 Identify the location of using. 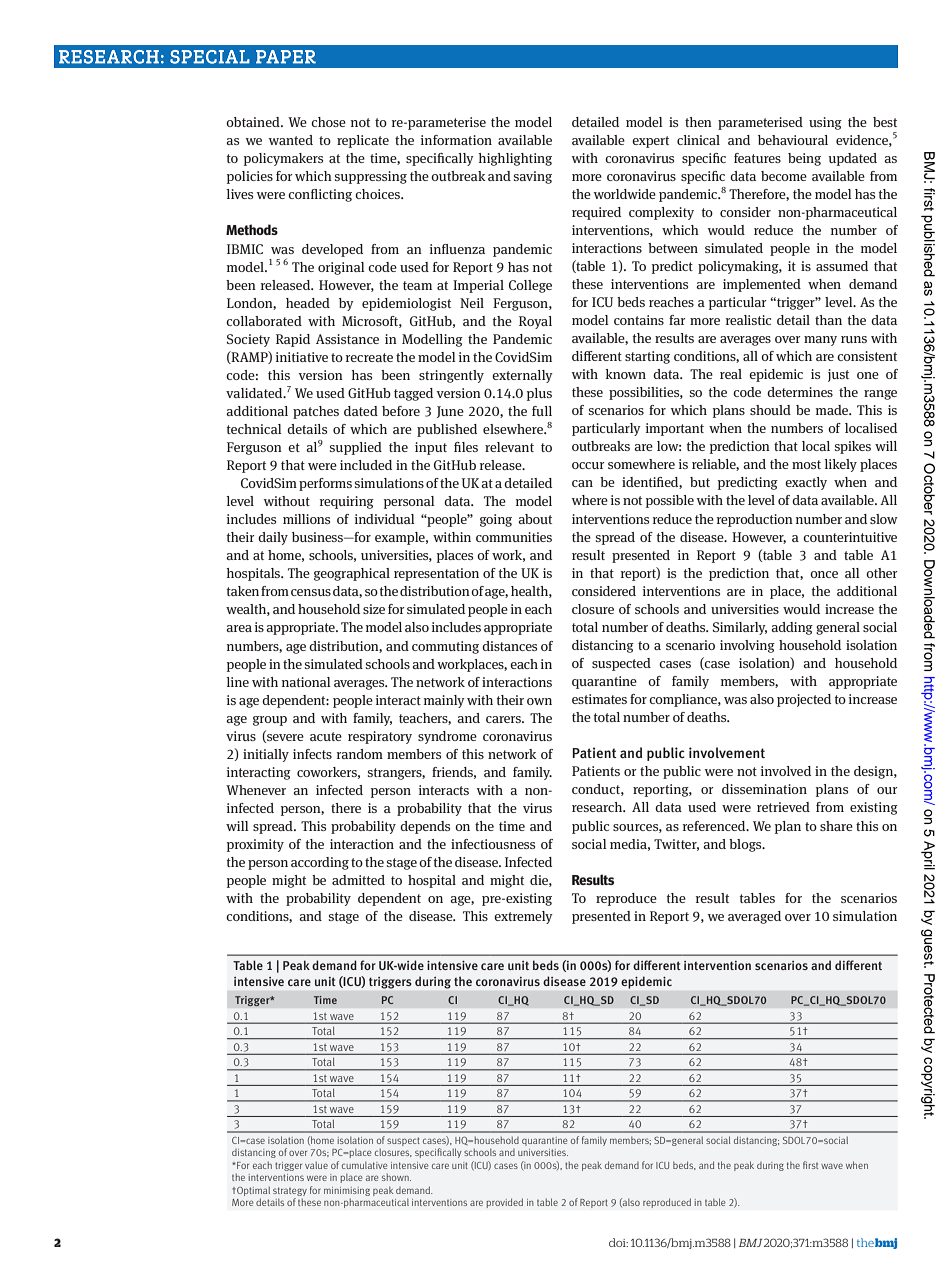
(825, 123).
